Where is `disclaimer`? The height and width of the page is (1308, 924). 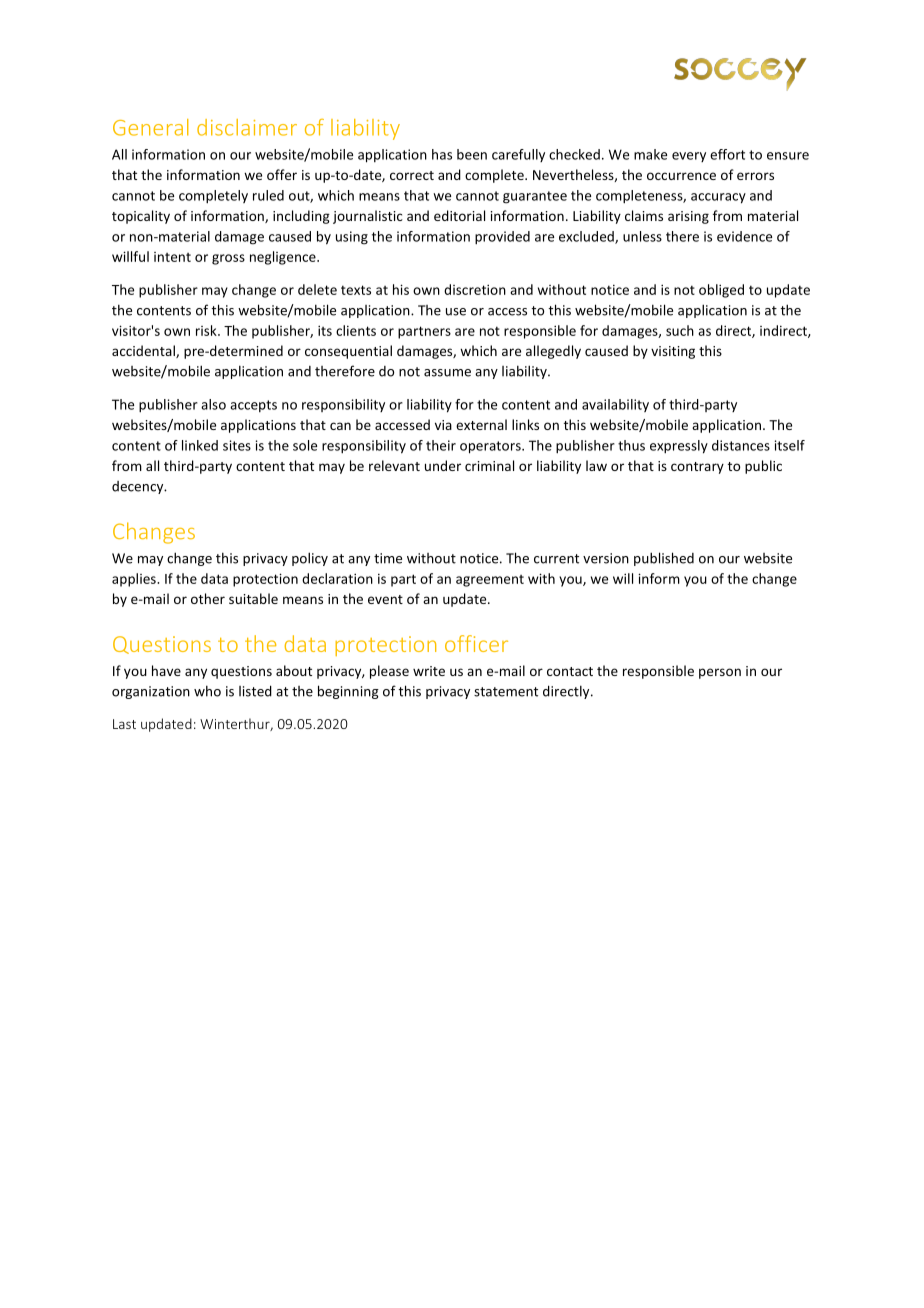
disclaimer is located at coordinates (247, 127).
